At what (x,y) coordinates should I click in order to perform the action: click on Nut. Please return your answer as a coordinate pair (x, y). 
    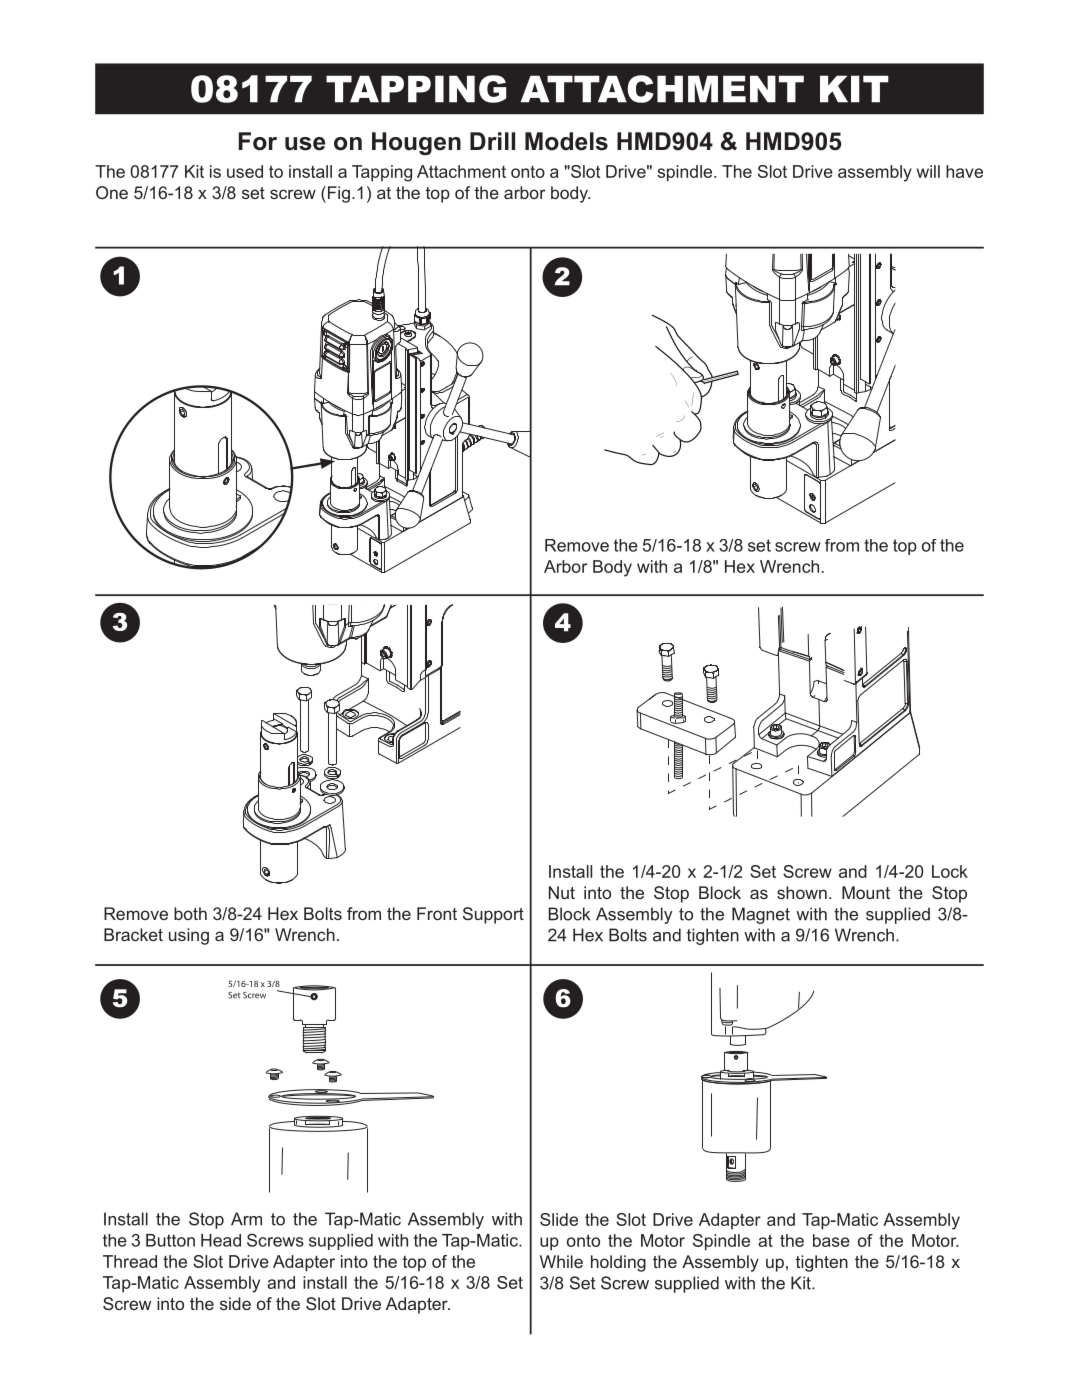
    Looking at the image, I should click on (562, 892).
